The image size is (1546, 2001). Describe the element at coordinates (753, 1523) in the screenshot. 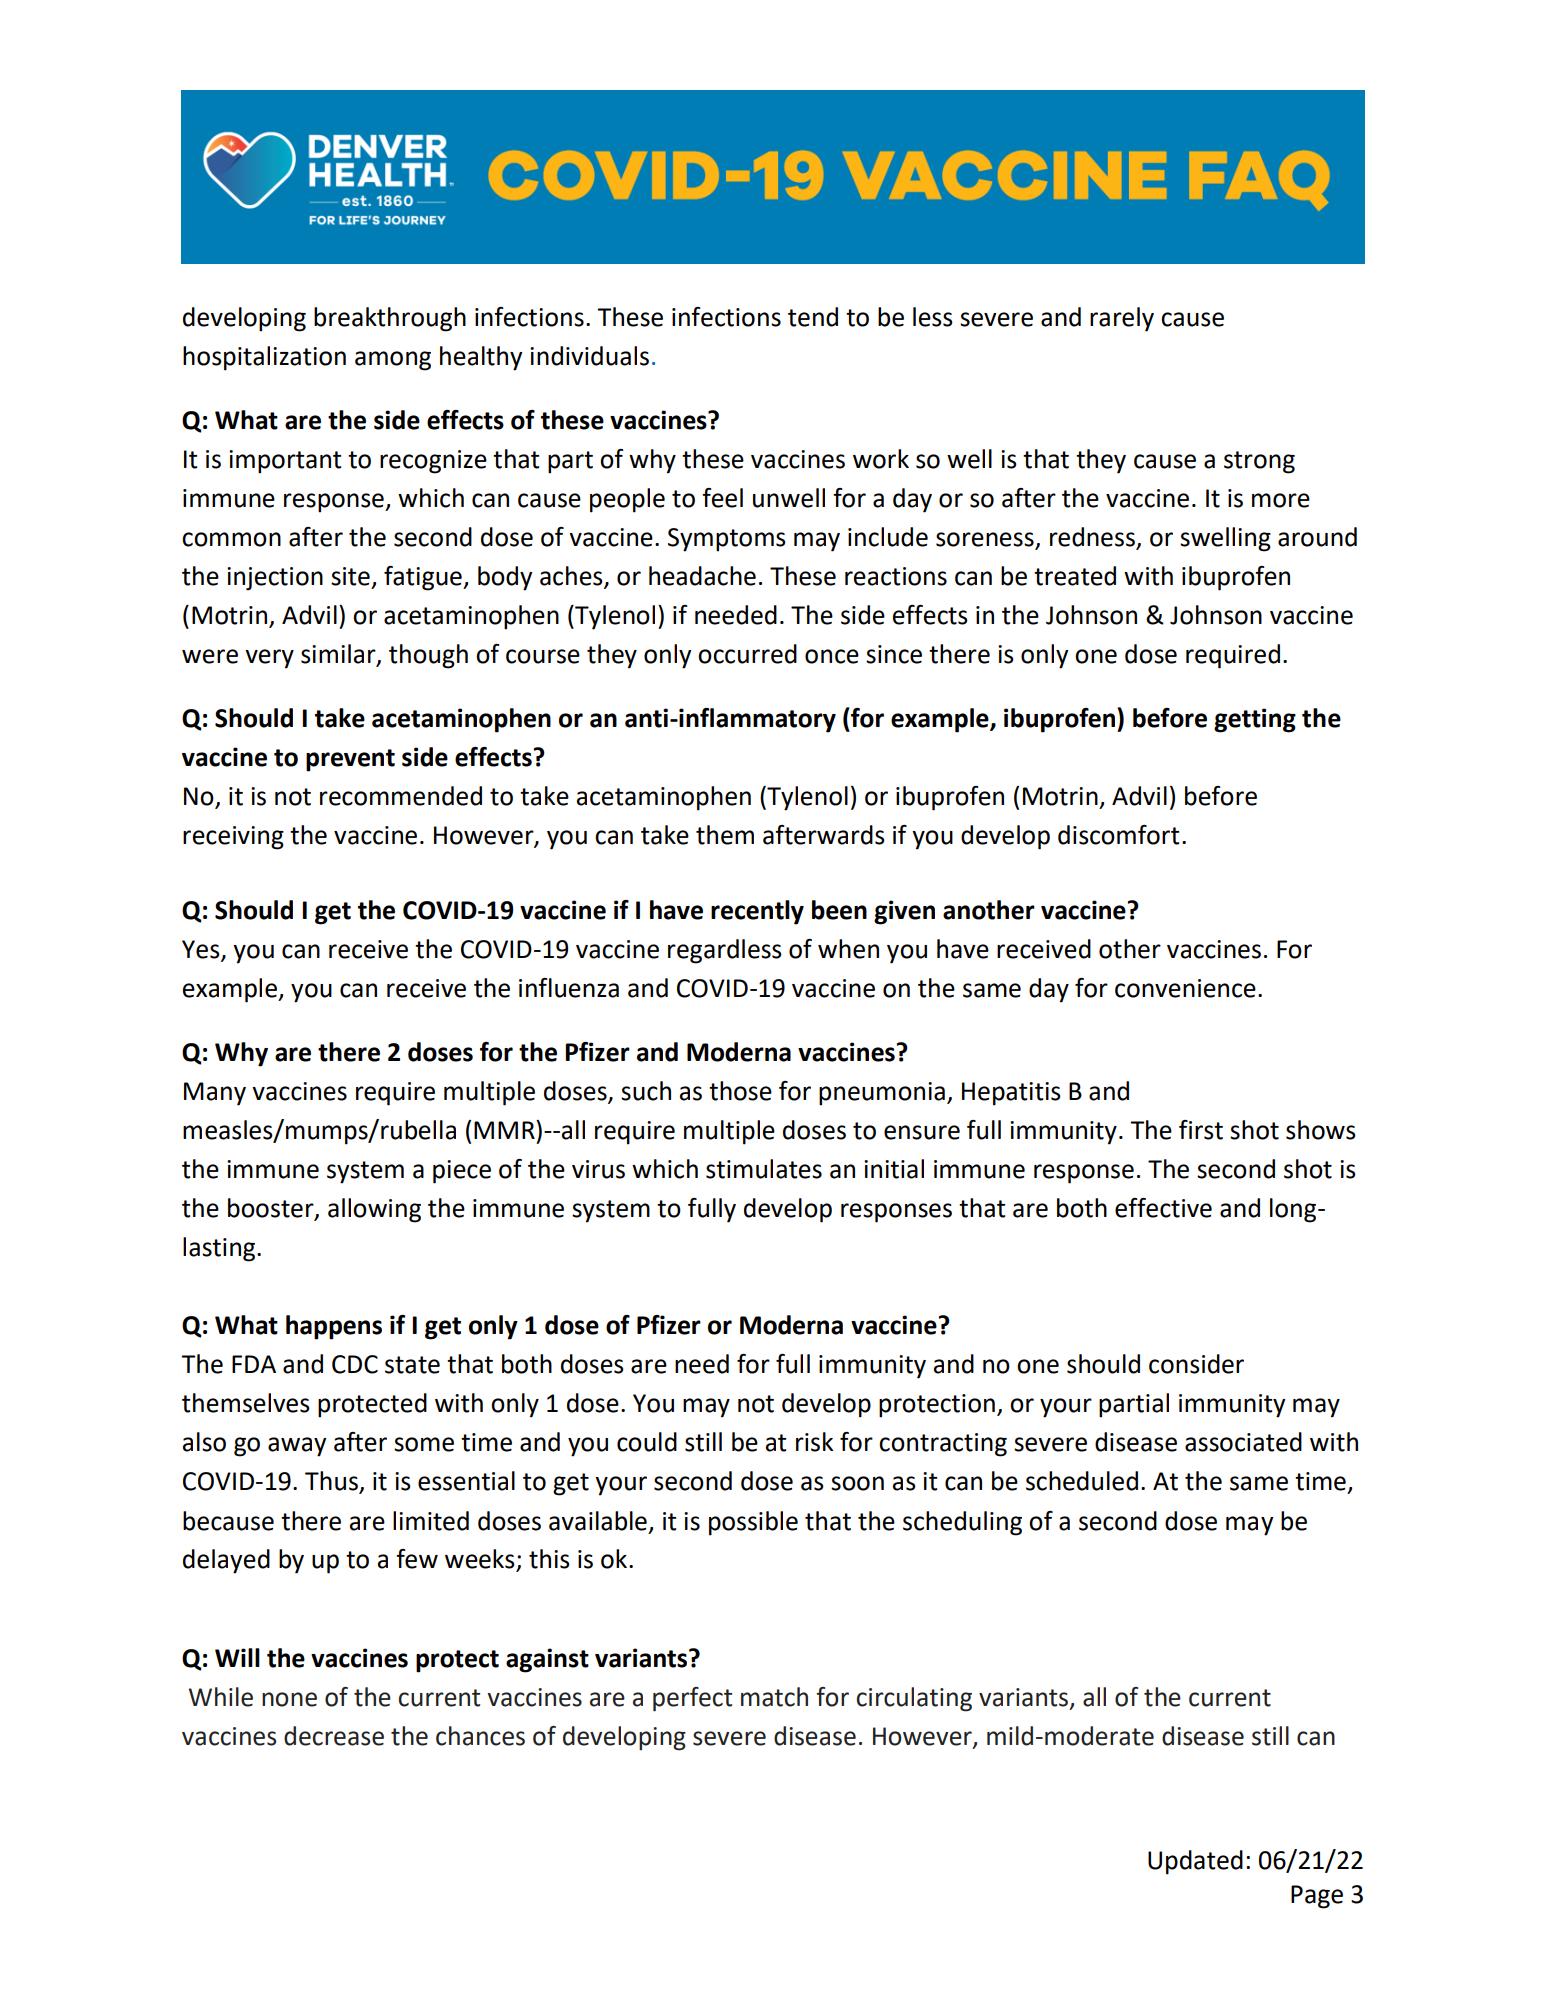

I see `possible` at that location.
